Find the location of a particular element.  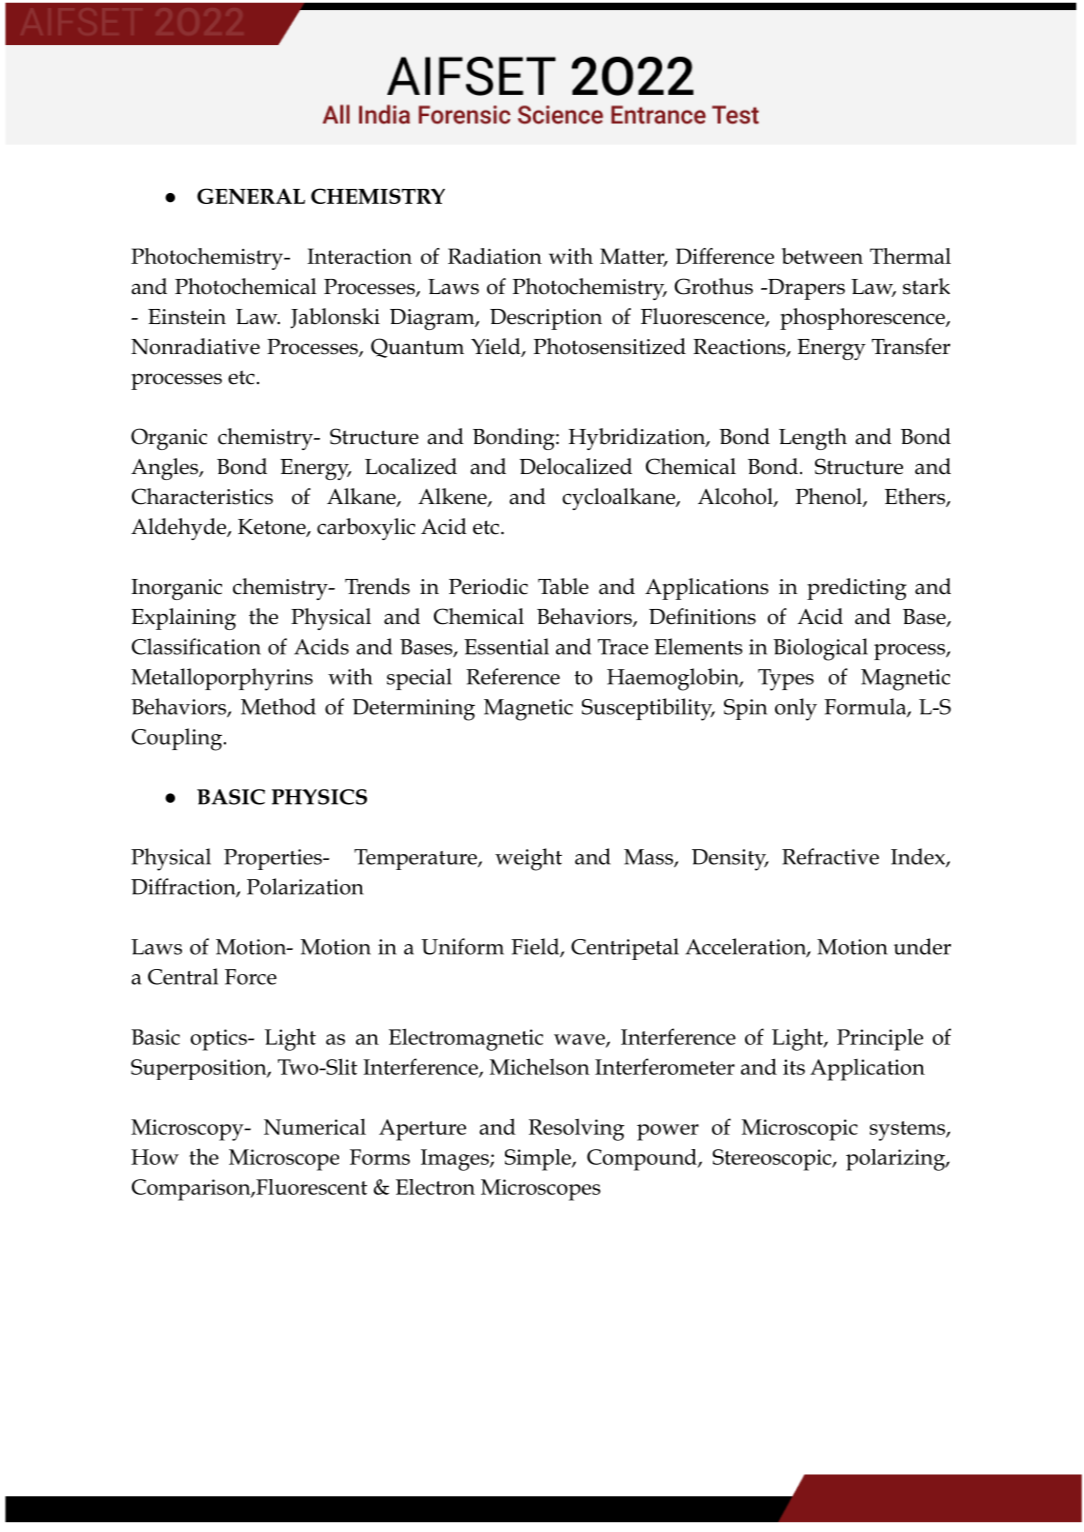

Polarization is located at coordinates (305, 886).
